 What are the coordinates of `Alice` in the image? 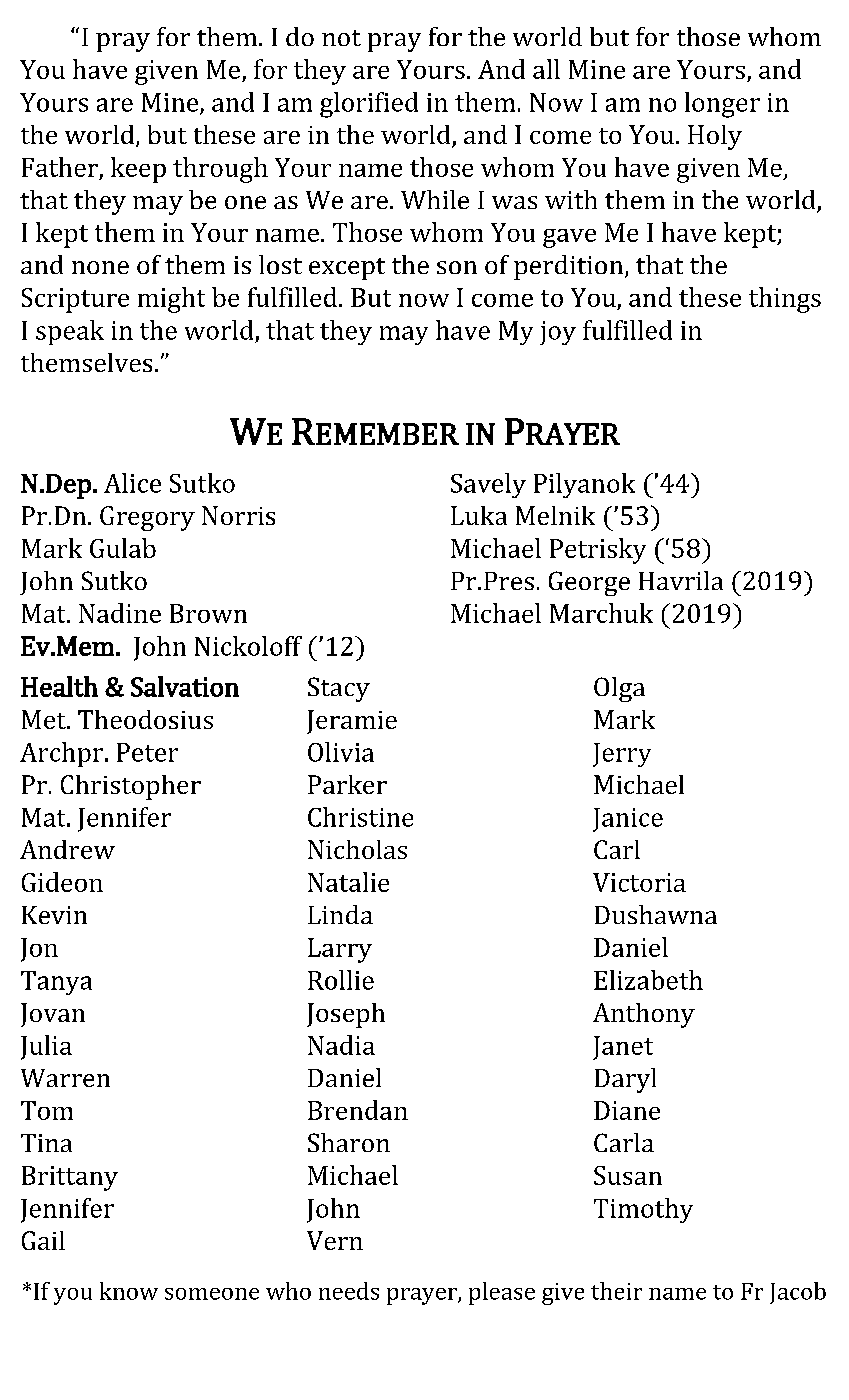 It's located at (132, 483).
